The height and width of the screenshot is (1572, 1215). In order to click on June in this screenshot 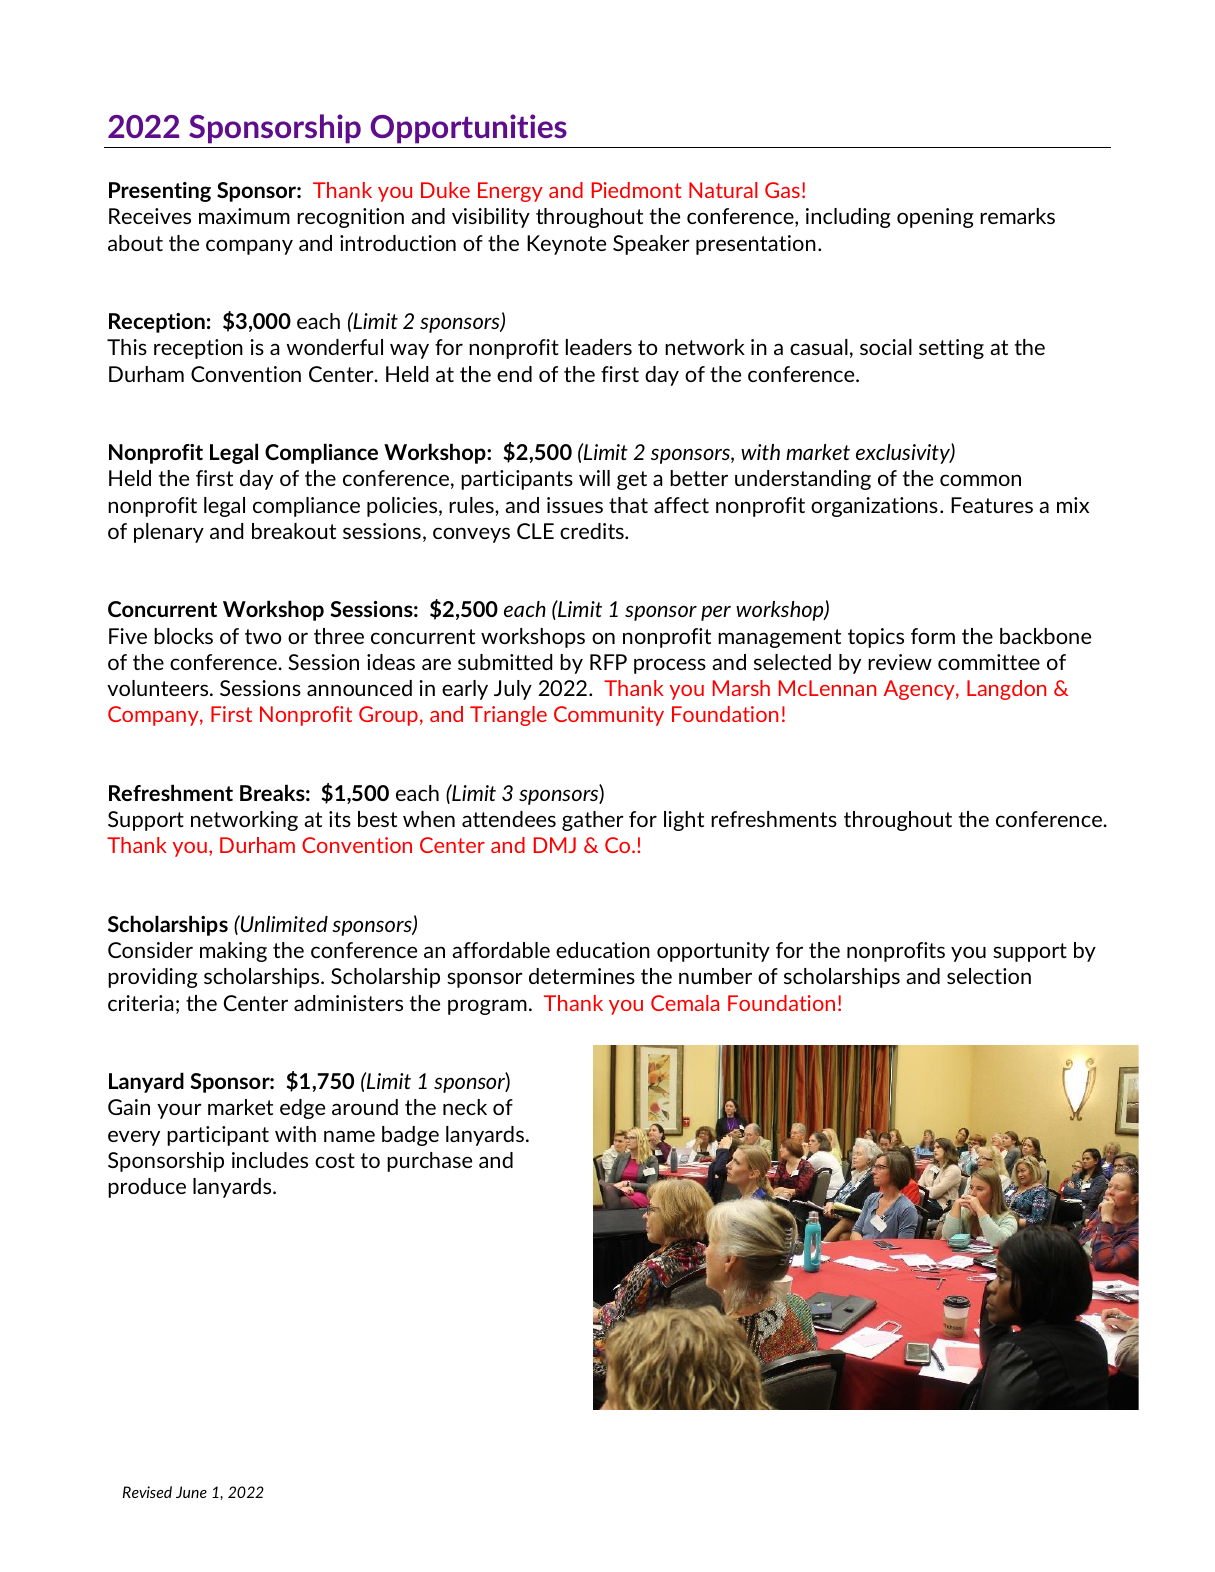, I will do `click(191, 1492)`.
